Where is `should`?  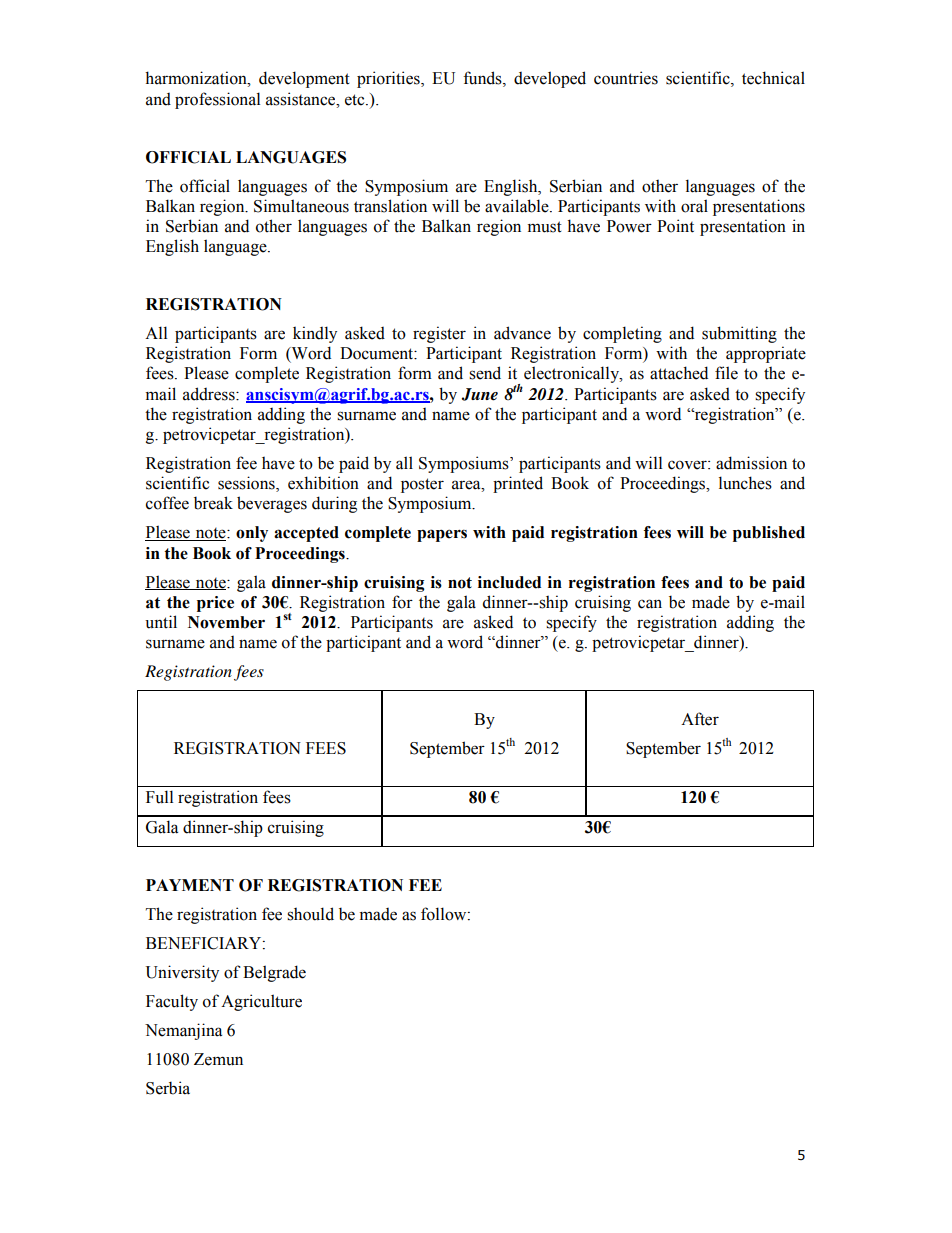
should is located at coordinates (310, 914).
